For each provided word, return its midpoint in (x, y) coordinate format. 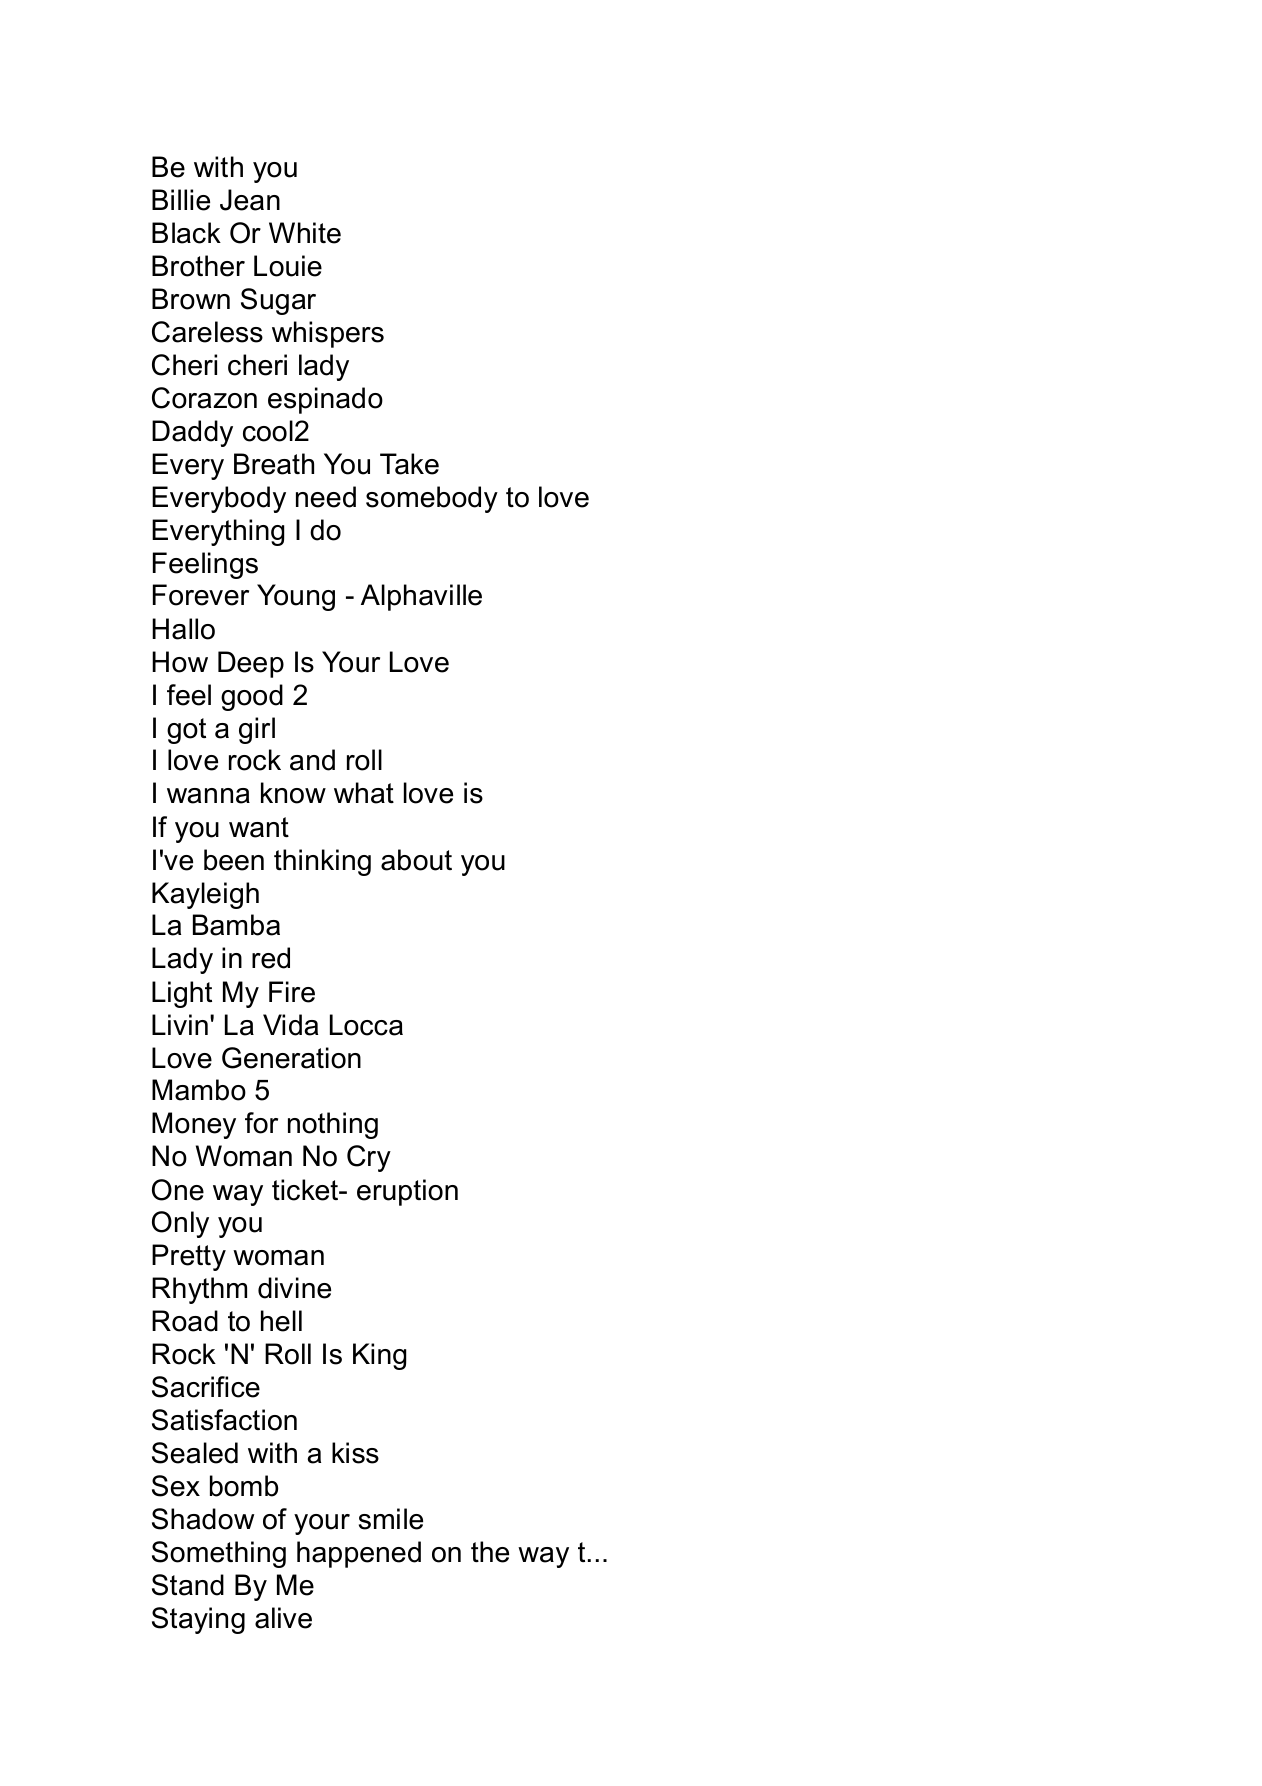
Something (219, 1554)
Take (409, 464)
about (416, 860)
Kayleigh (205, 895)
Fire (292, 992)
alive (283, 1618)
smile (391, 1519)
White (305, 233)
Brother (198, 266)
